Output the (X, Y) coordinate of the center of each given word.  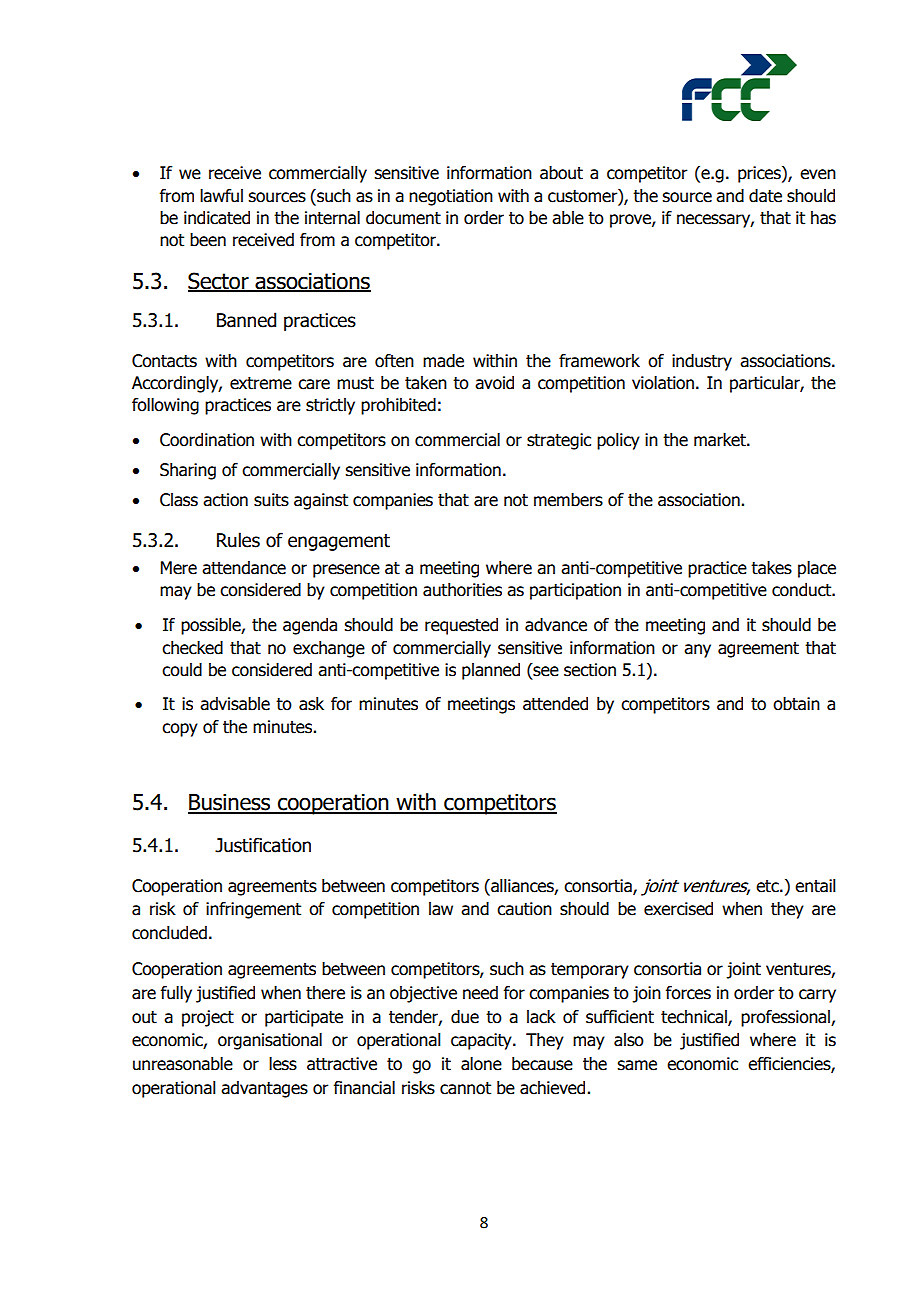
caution (524, 909)
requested (461, 626)
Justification (263, 845)
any (697, 651)
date (765, 196)
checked (192, 648)
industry (702, 362)
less (283, 1064)
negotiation (451, 197)
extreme (261, 383)
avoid (494, 383)
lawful (221, 196)
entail (815, 886)
